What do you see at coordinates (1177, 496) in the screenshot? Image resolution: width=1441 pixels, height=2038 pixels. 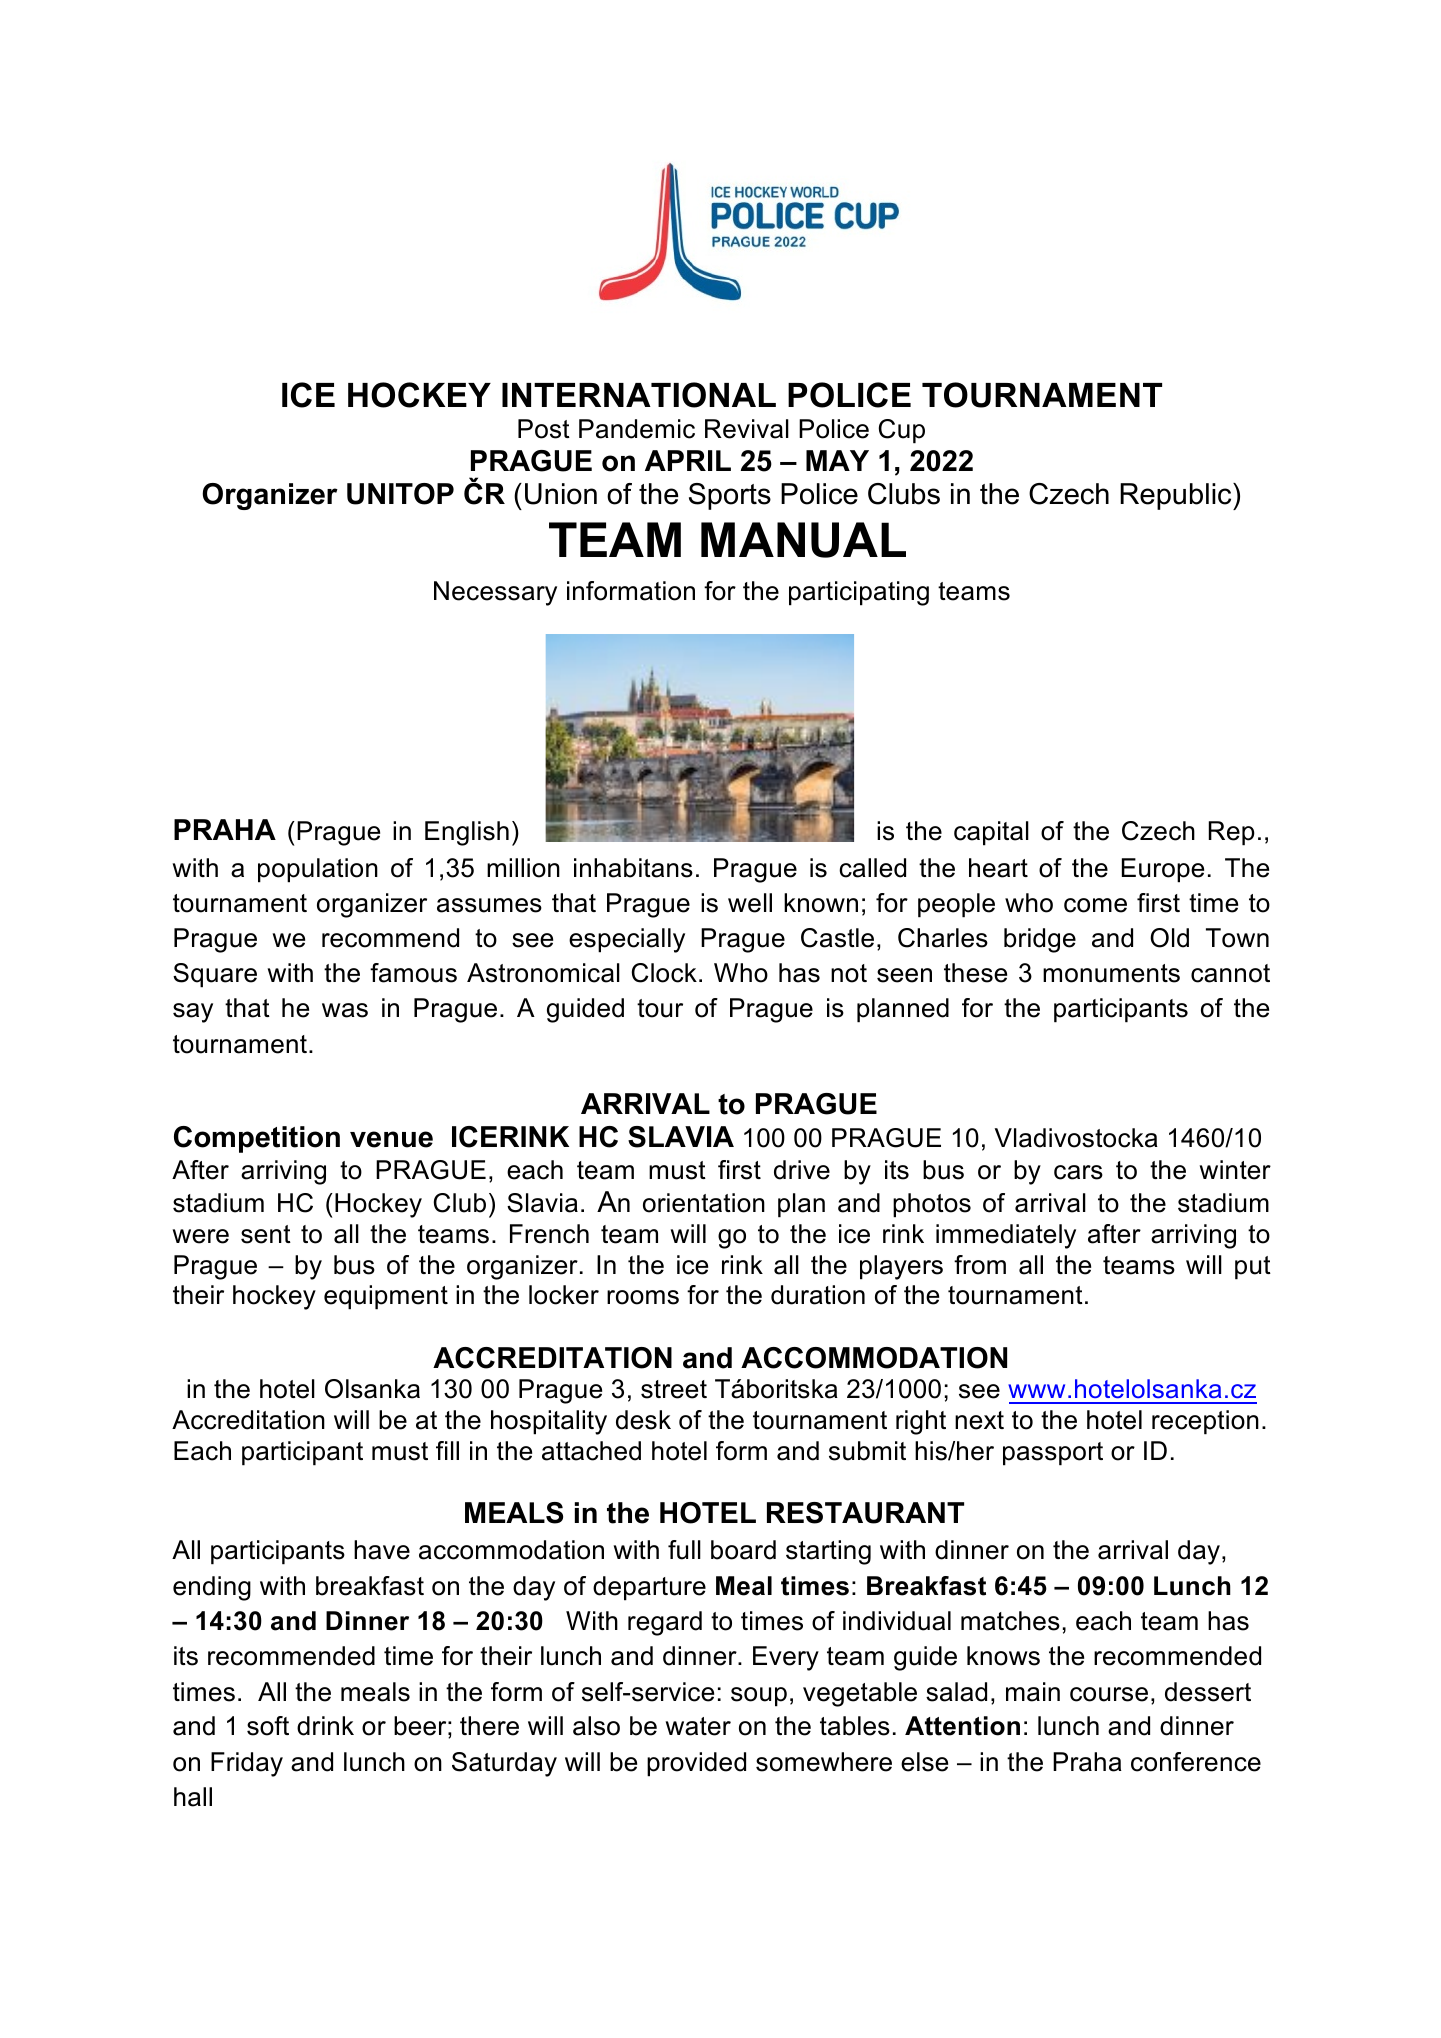 I see `Republic` at bounding box center [1177, 496].
